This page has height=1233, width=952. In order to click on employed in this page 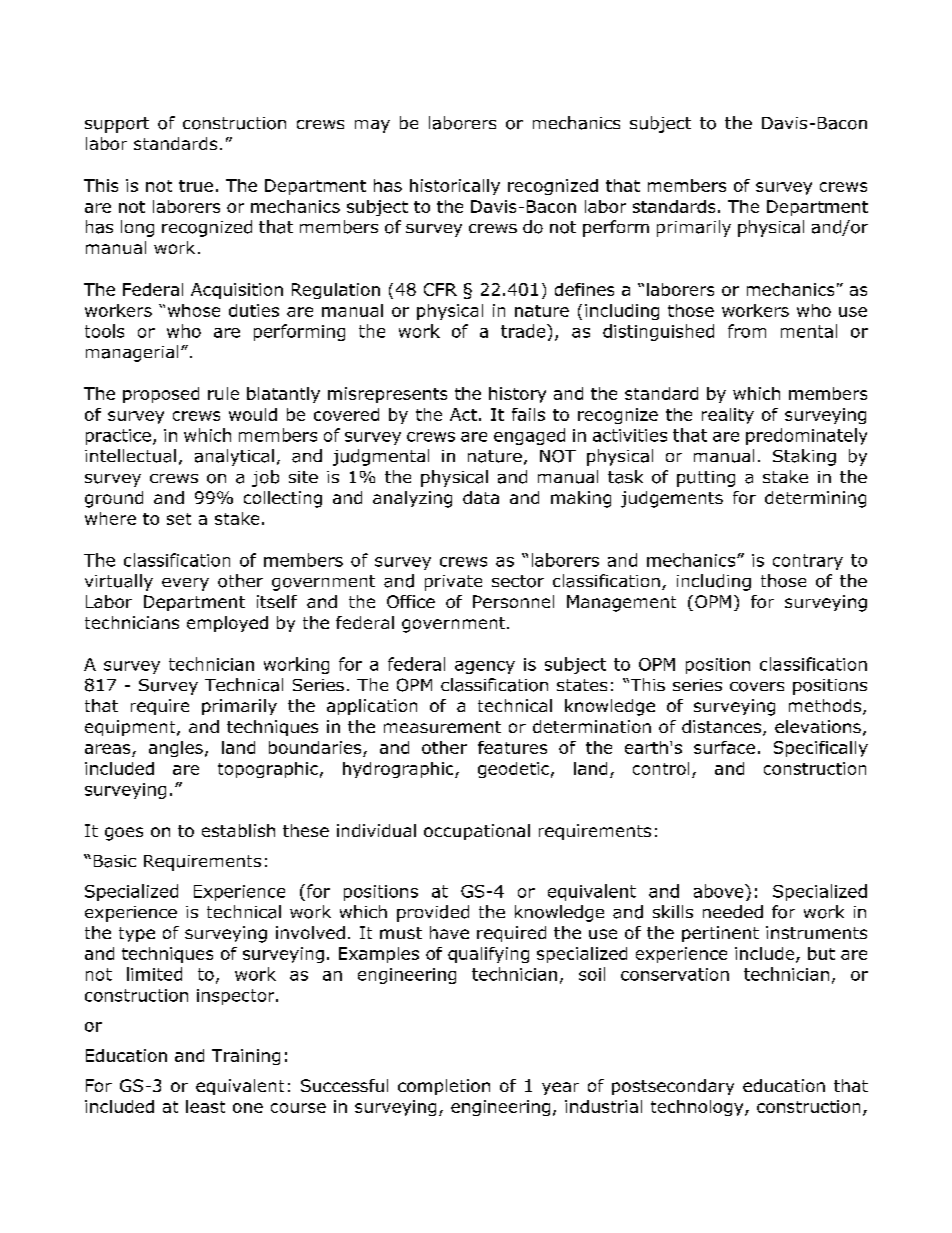, I will do `click(227, 624)`.
